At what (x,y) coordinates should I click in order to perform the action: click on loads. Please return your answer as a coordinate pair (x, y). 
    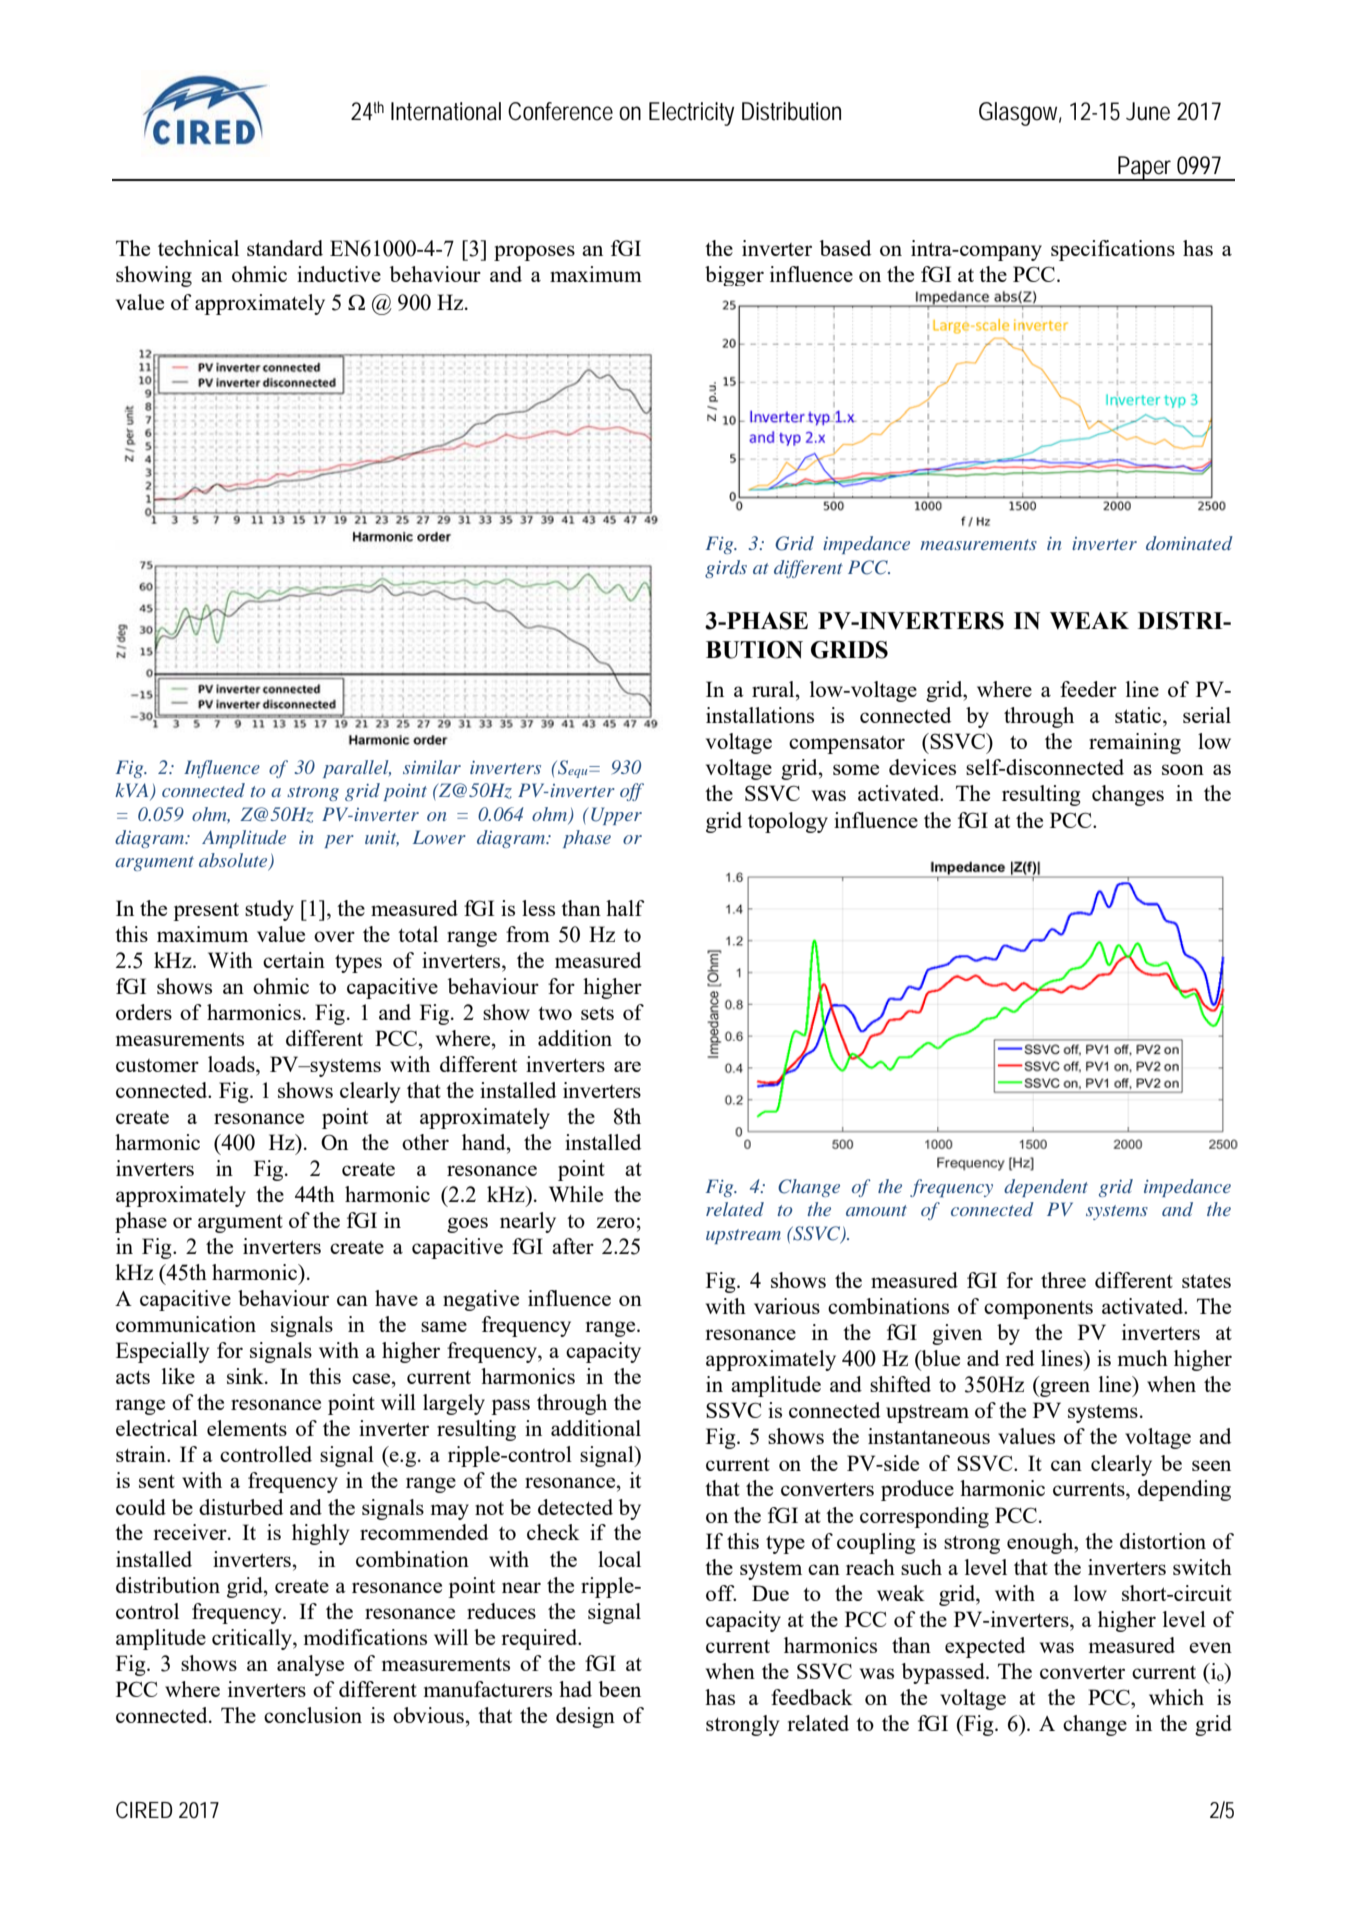
    Looking at the image, I should click on (232, 1064).
